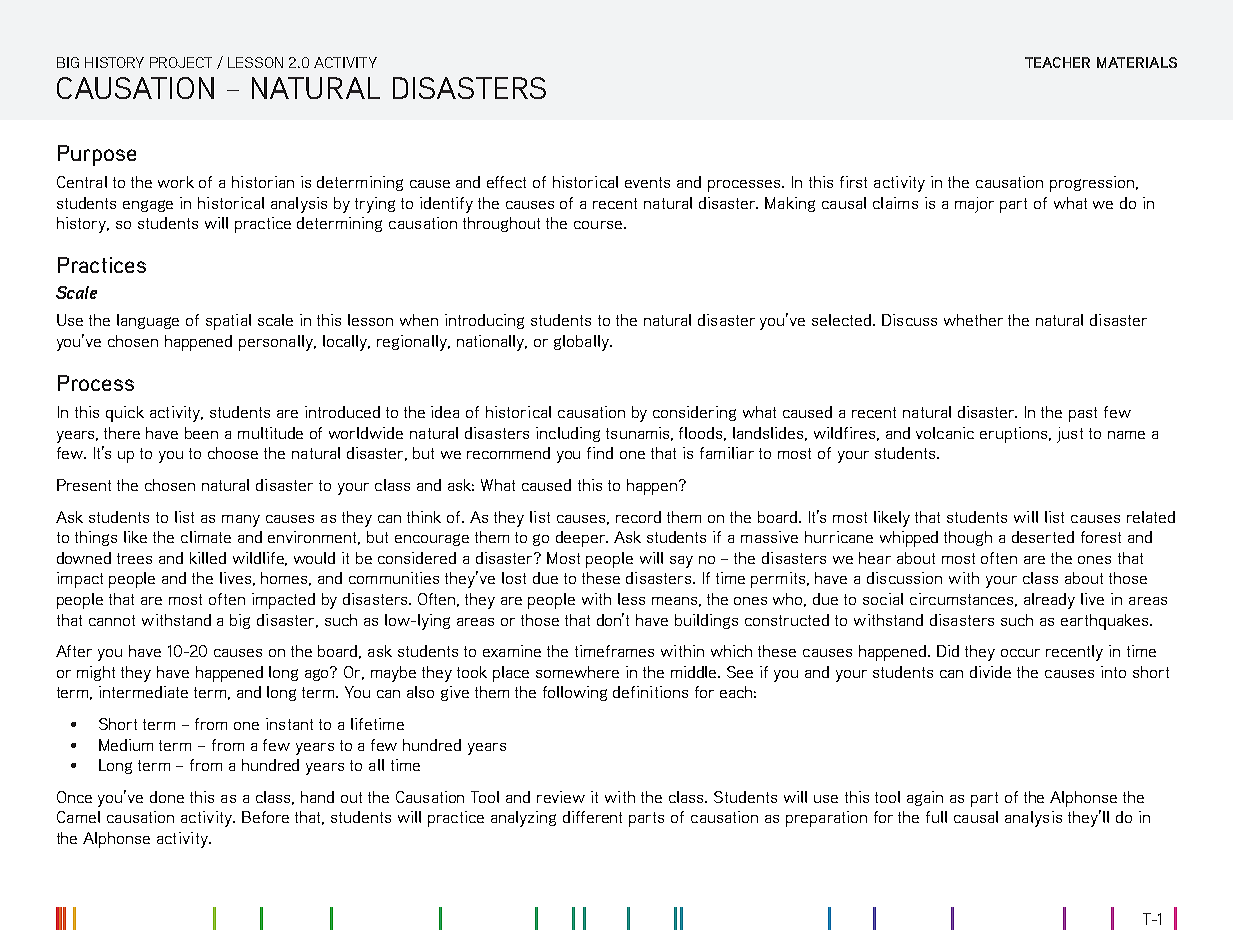  What do you see at coordinates (241, 521) in the screenshot?
I see `many` at bounding box center [241, 521].
